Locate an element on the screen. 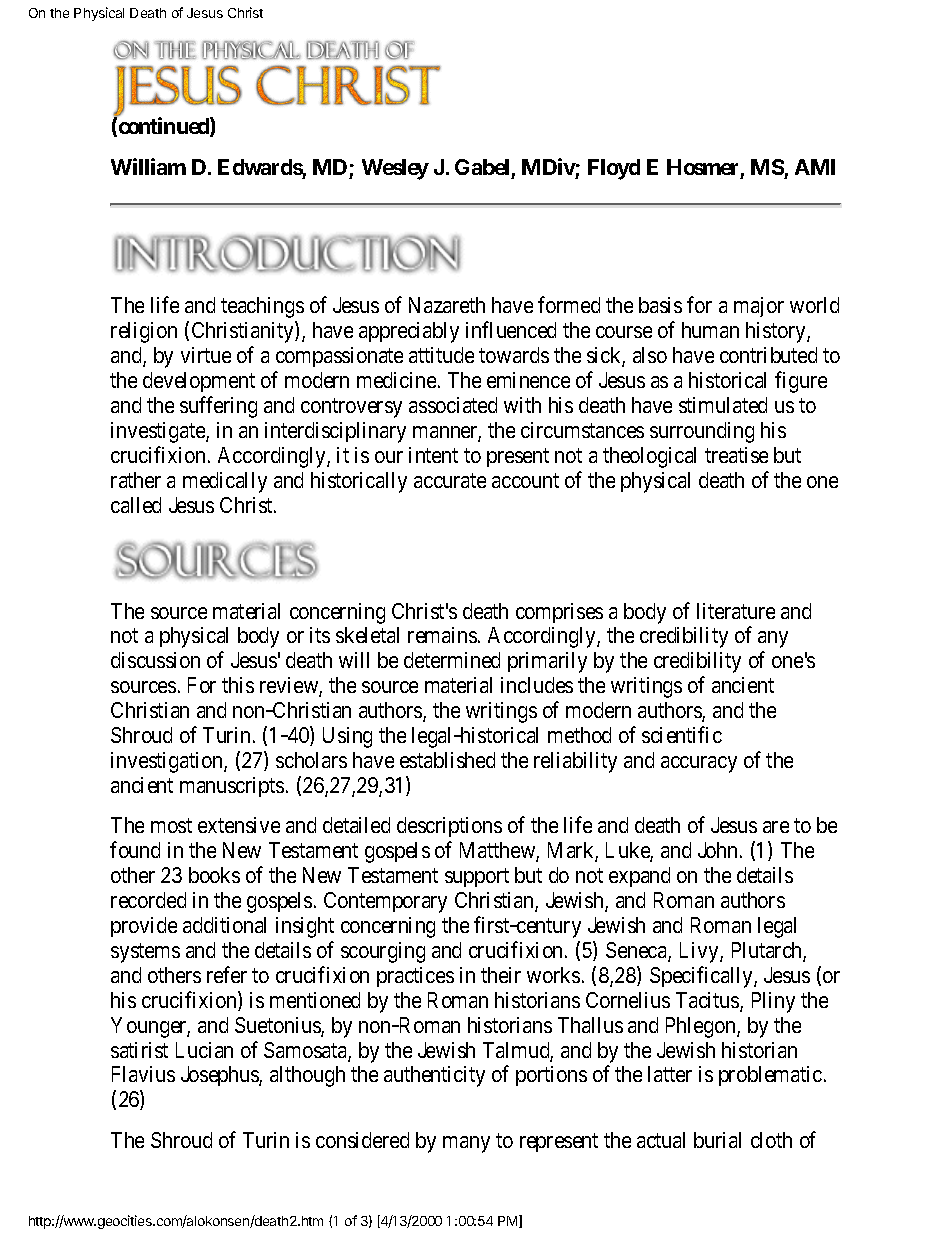 The image size is (952, 1233). determined is located at coordinates (452, 660).
